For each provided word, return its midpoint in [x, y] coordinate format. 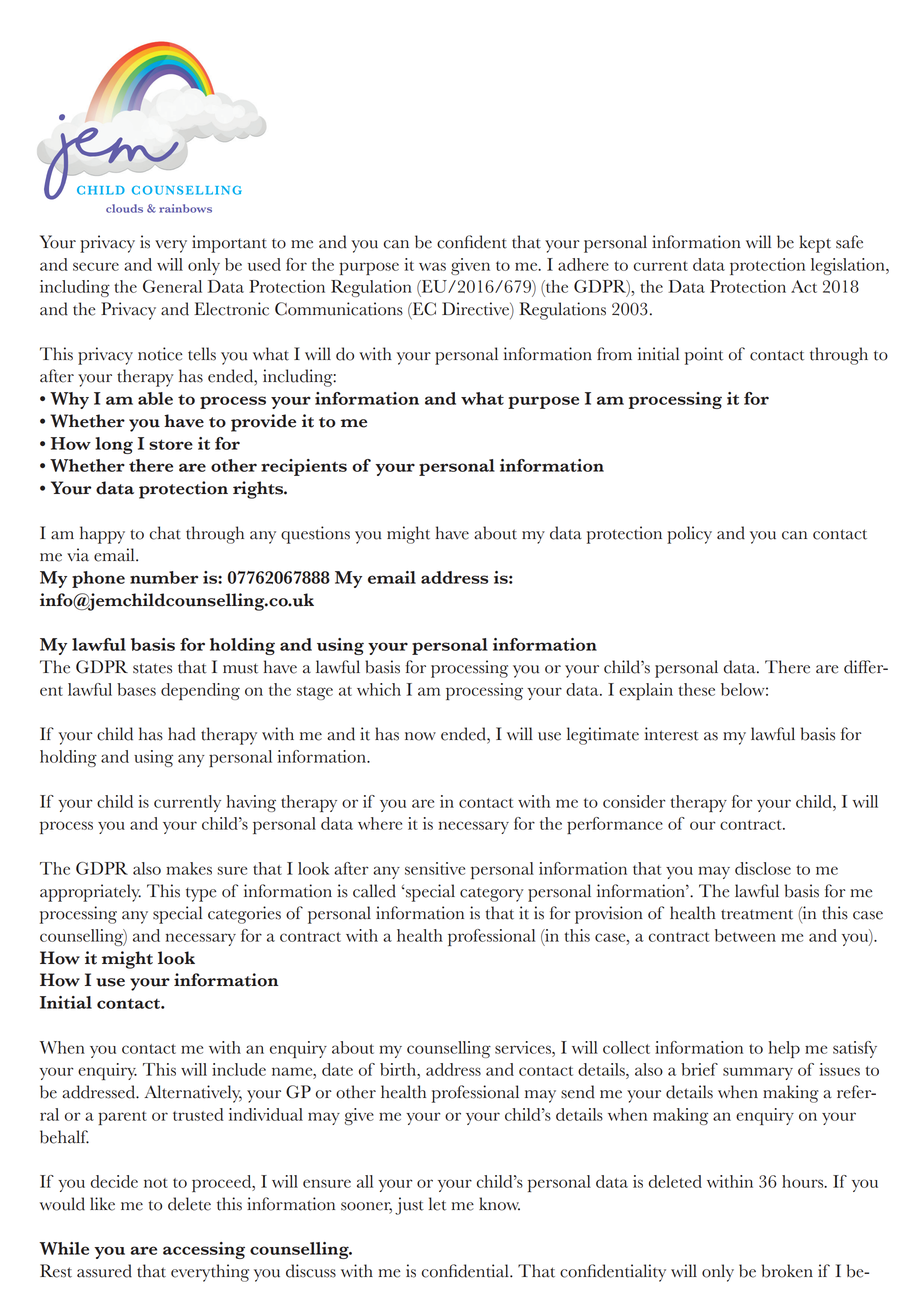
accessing [204, 1250]
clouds [124, 208]
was [432, 266]
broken [787, 1271]
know [499, 1204]
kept [815, 244]
